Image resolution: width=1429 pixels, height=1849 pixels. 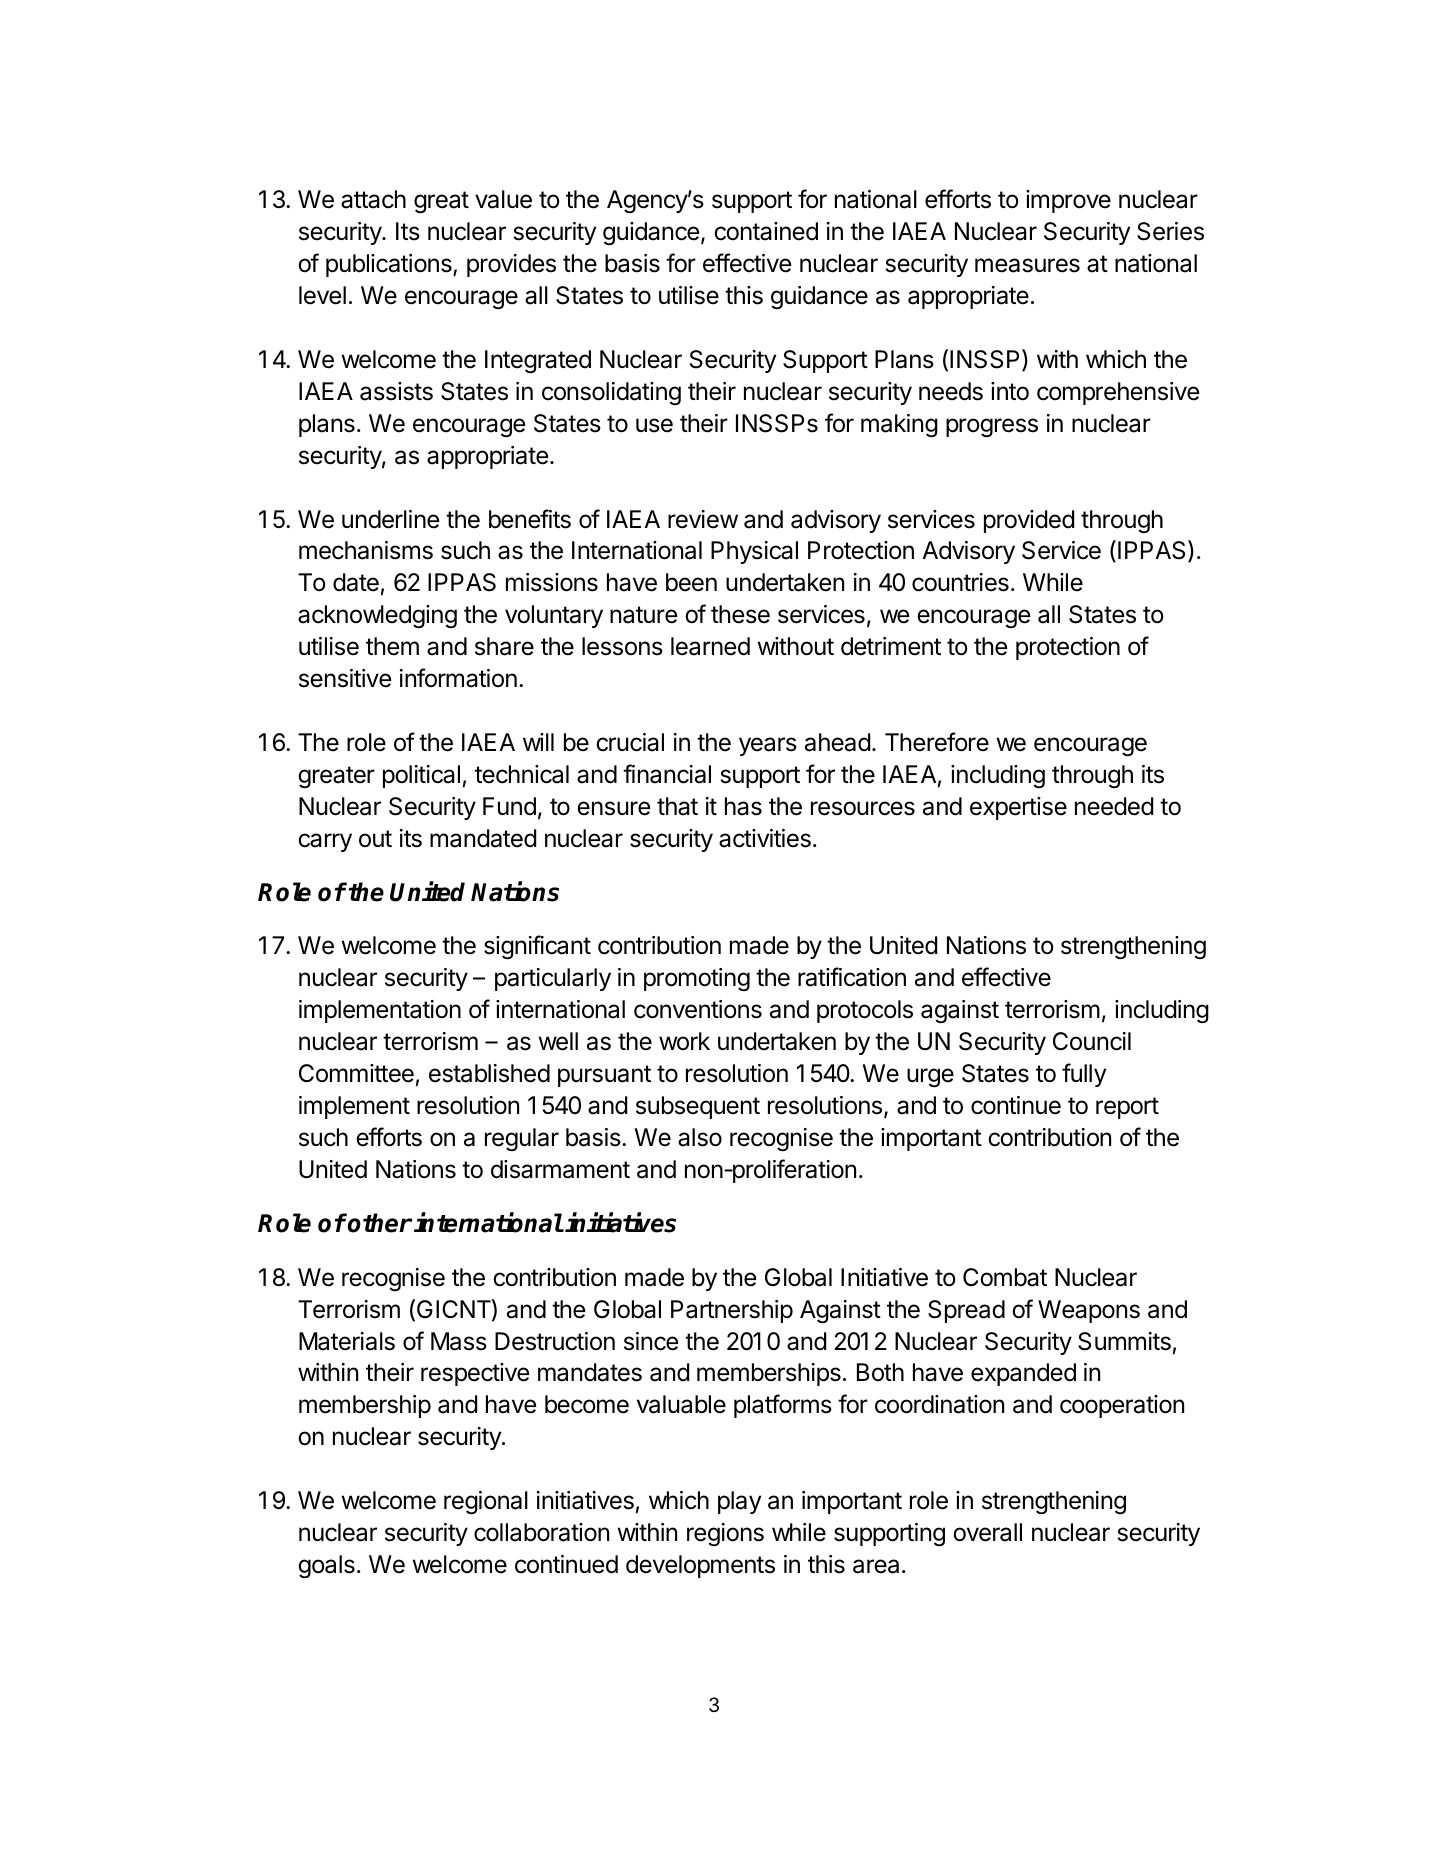 What do you see at coordinates (1029, 521) in the screenshot?
I see `provided` at bounding box center [1029, 521].
